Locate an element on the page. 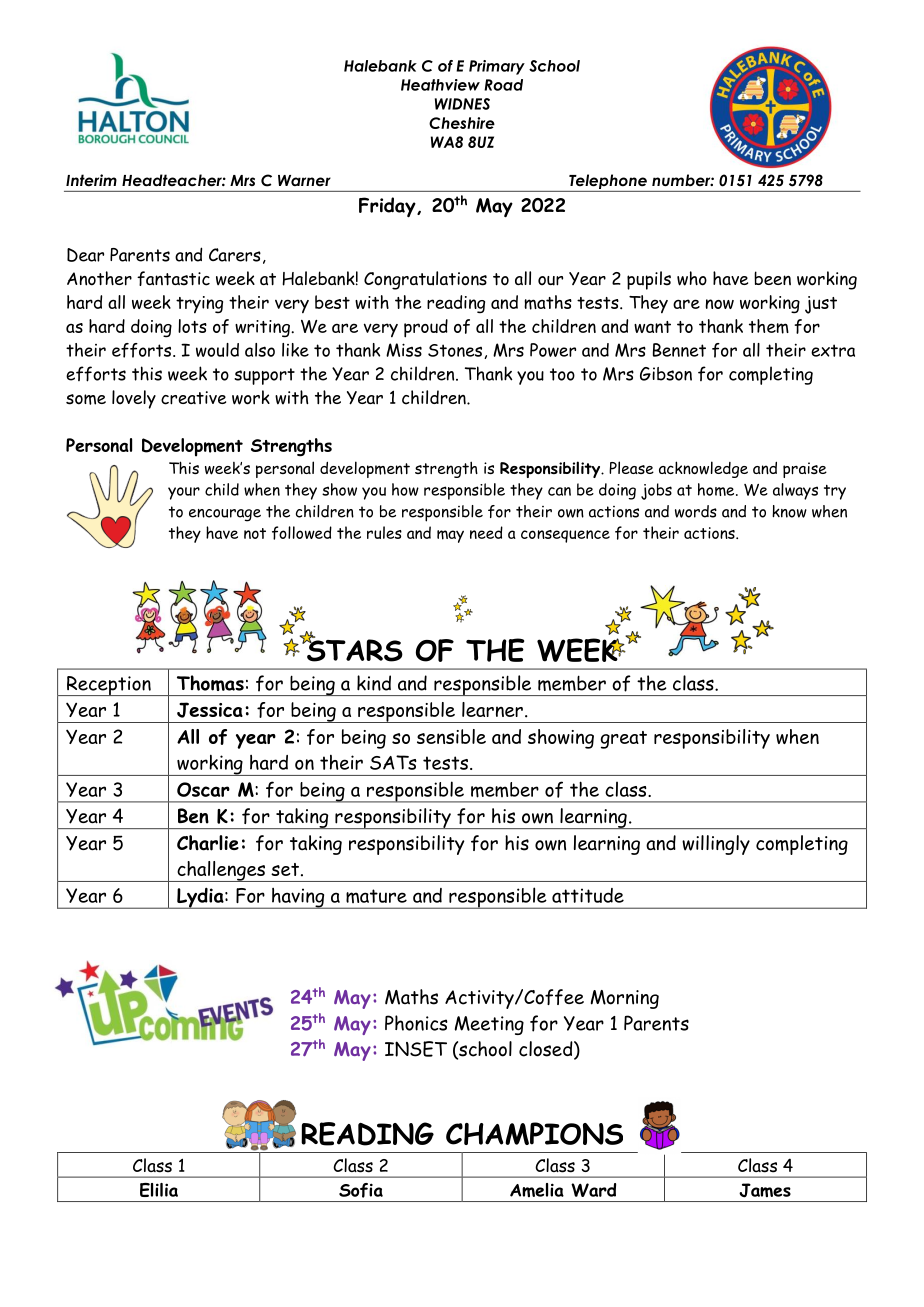  Cheshire is located at coordinates (462, 123).
